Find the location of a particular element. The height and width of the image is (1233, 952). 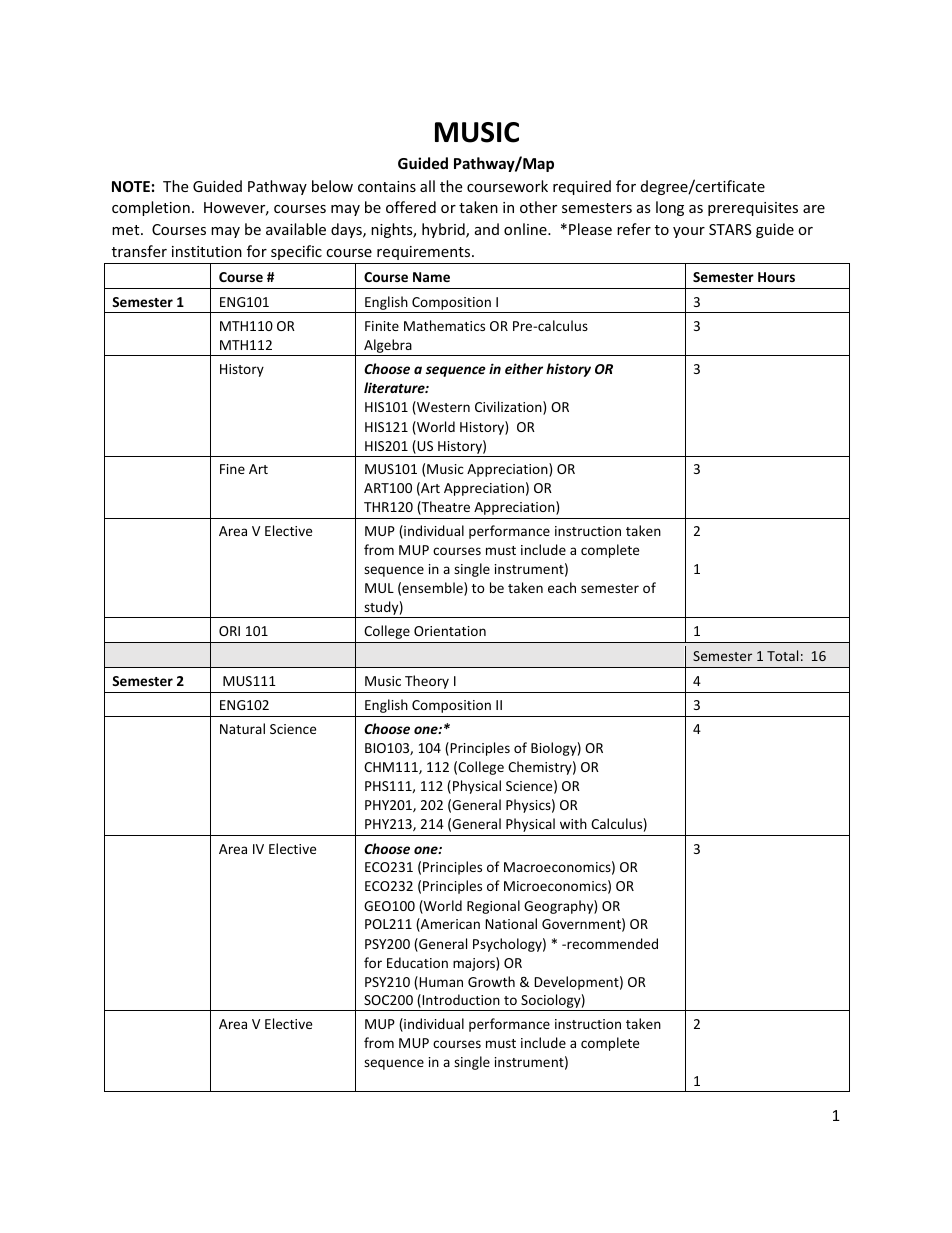

Western is located at coordinates (442, 408).
